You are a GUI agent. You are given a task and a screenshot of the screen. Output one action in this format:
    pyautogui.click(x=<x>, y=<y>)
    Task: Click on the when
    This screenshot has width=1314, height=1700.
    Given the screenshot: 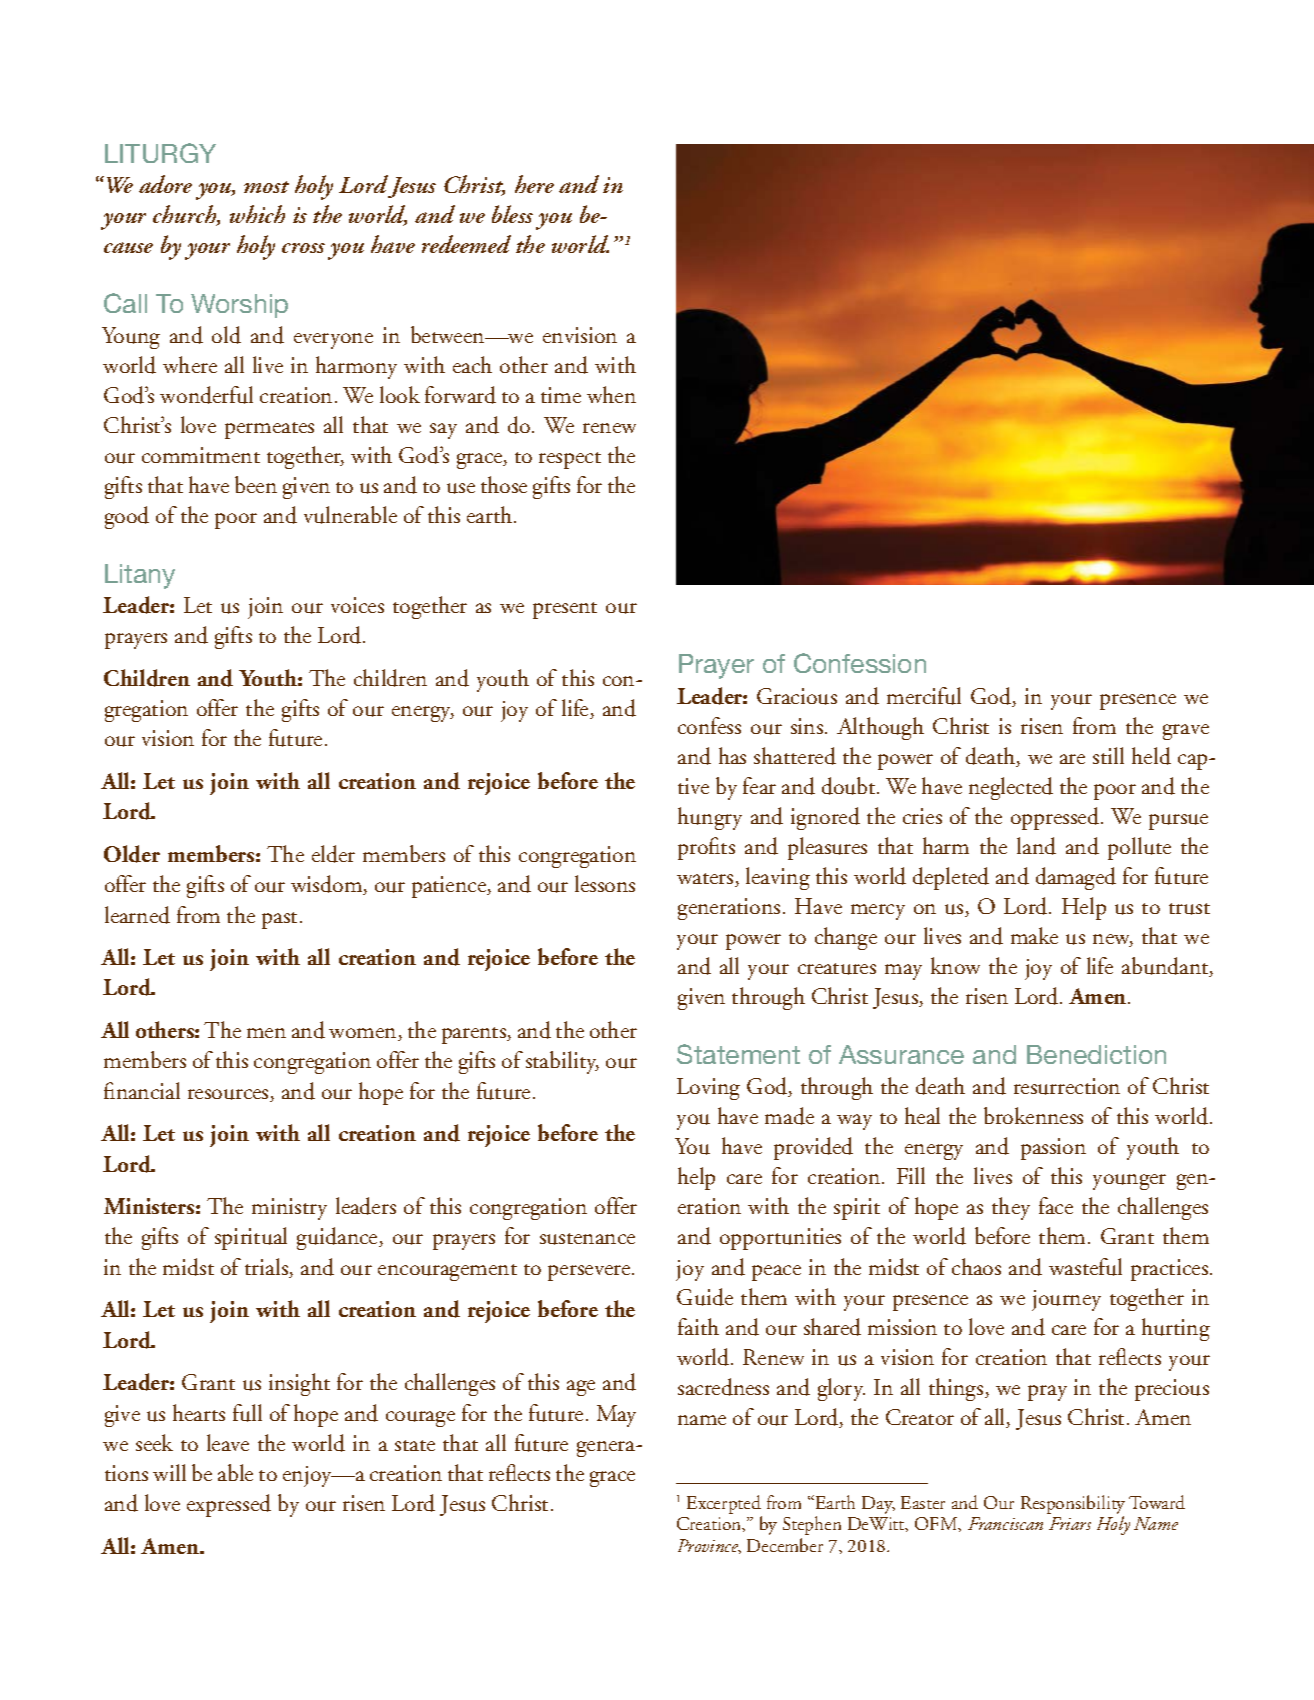 What is the action you would take?
    pyautogui.click(x=611, y=394)
